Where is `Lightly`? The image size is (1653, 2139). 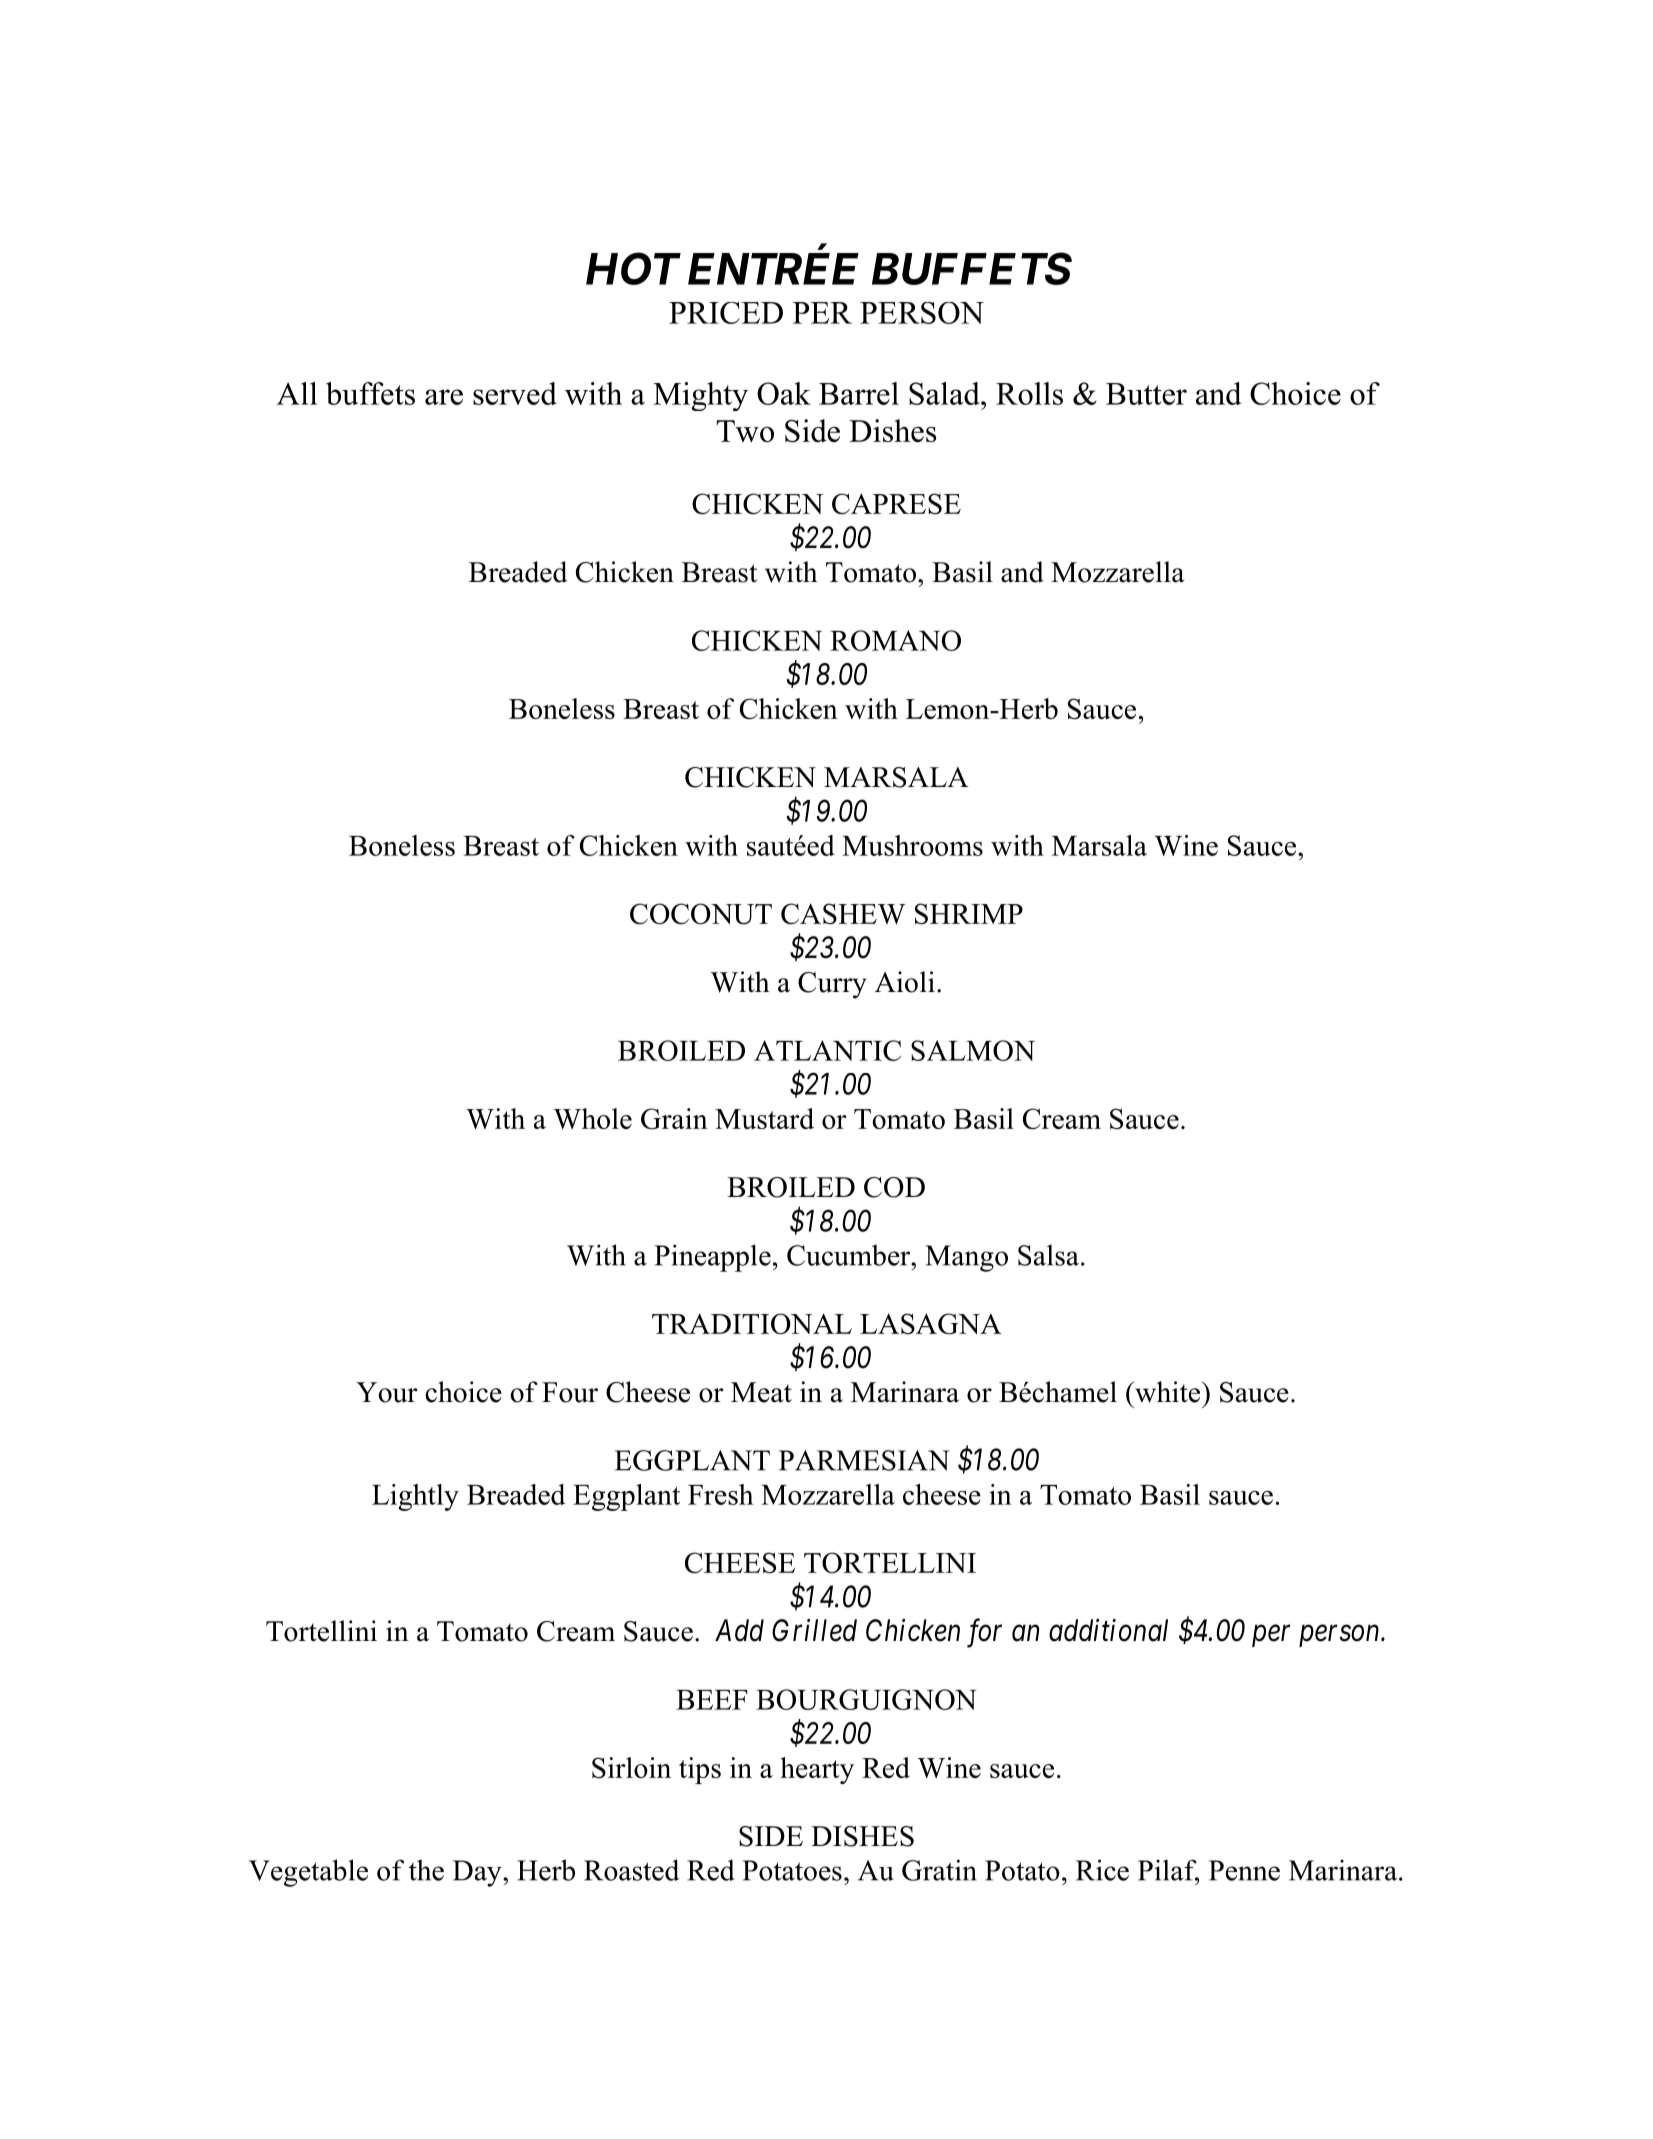 Lightly is located at coordinates (415, 1497).
